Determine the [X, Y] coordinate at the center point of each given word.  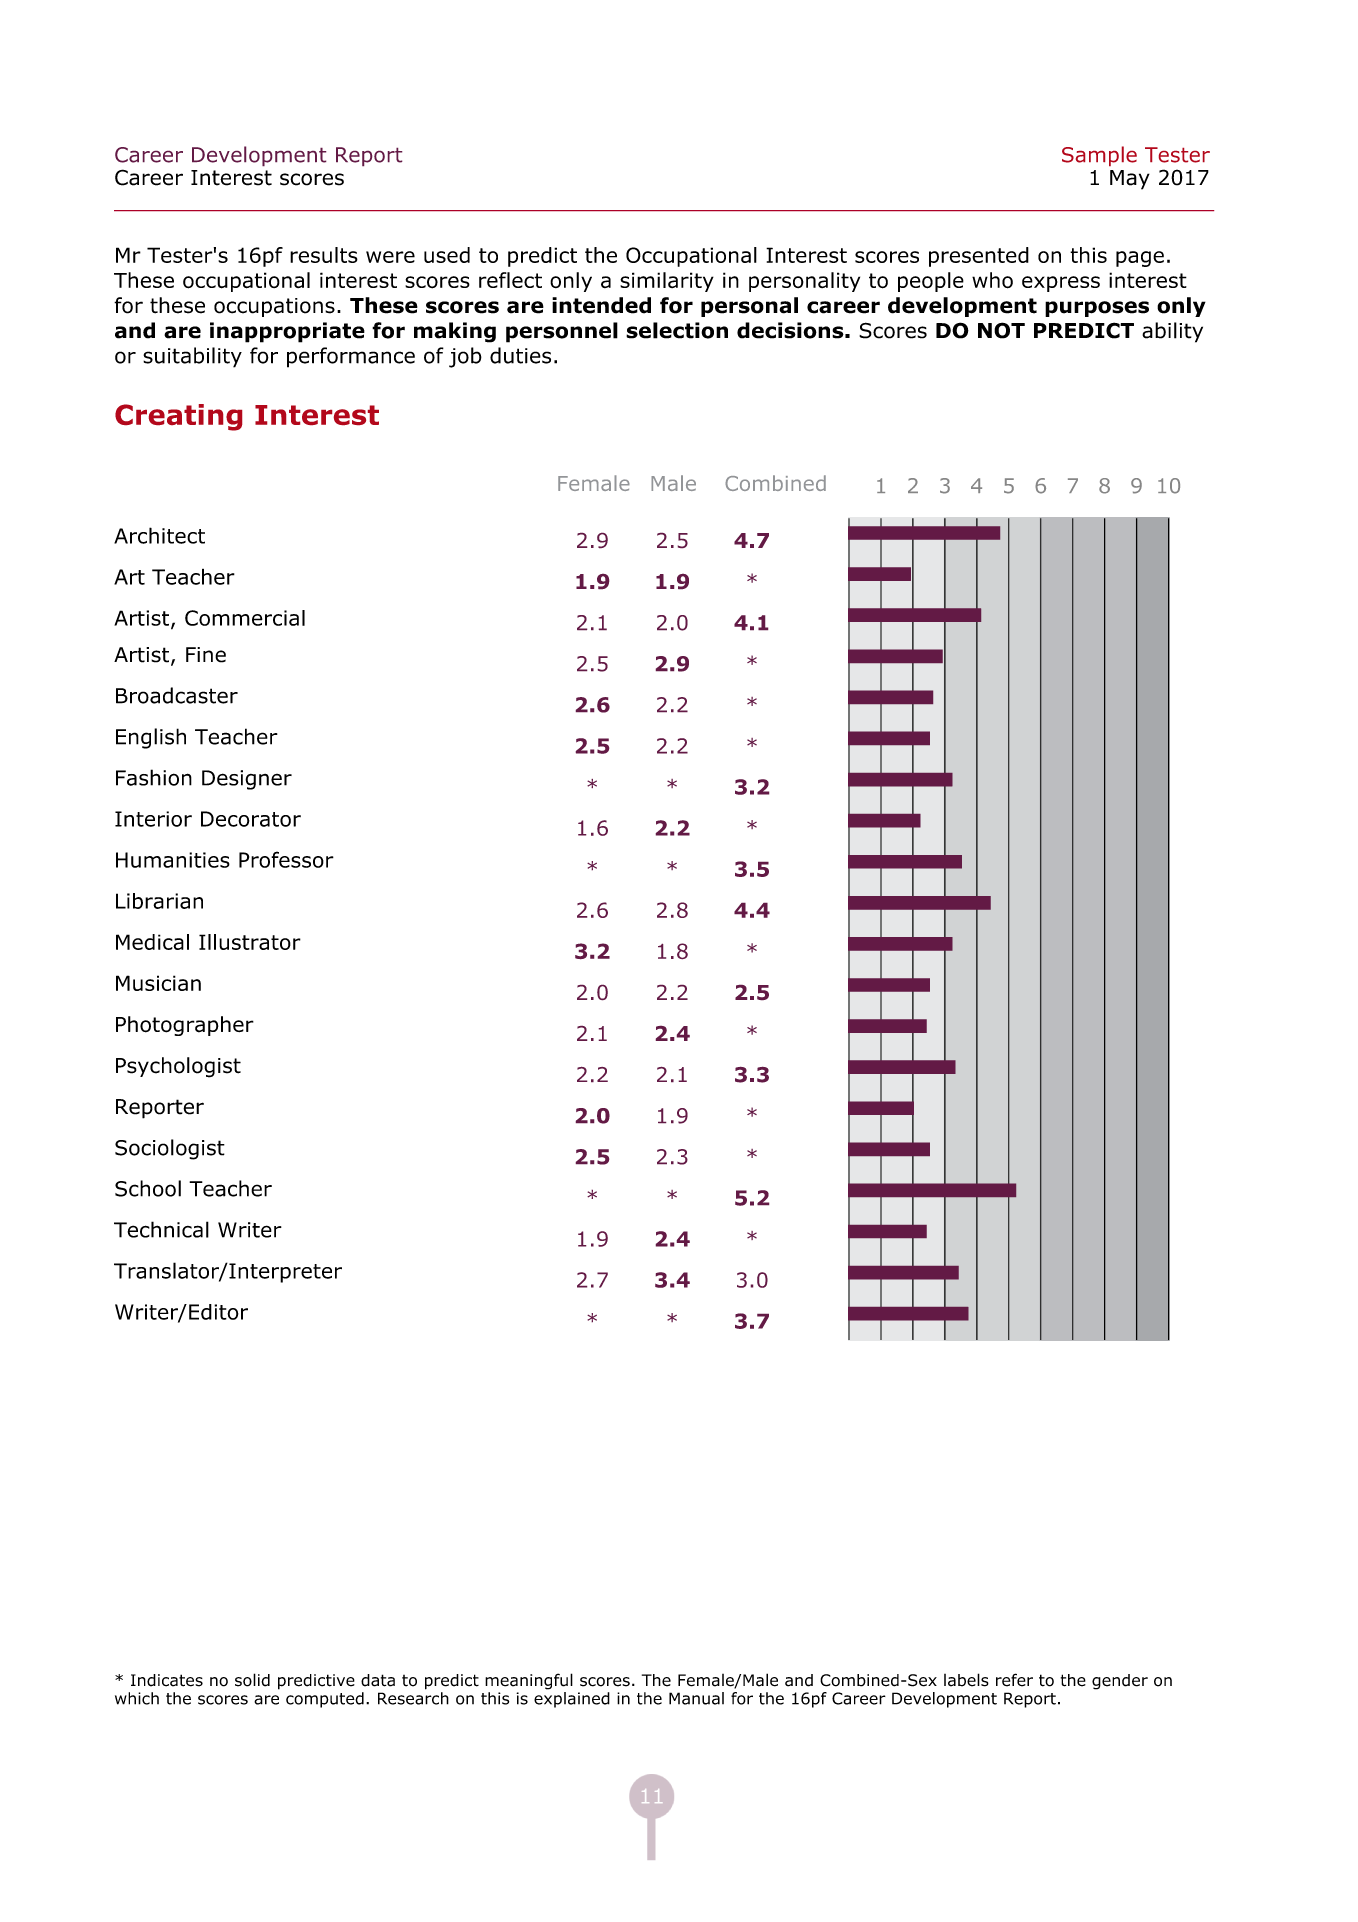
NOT [1001, 330]
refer [1014, 1680]
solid [252, 1680]
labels [966, 1680]
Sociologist [170, 1149]
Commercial [245, 618]
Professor [286, 859]
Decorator [251, 819]
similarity [667, 282]
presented [979, 257]
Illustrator [250, 942]
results [324, 255]
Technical [161, 1229]
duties [520, 355]
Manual [696, 1698]
